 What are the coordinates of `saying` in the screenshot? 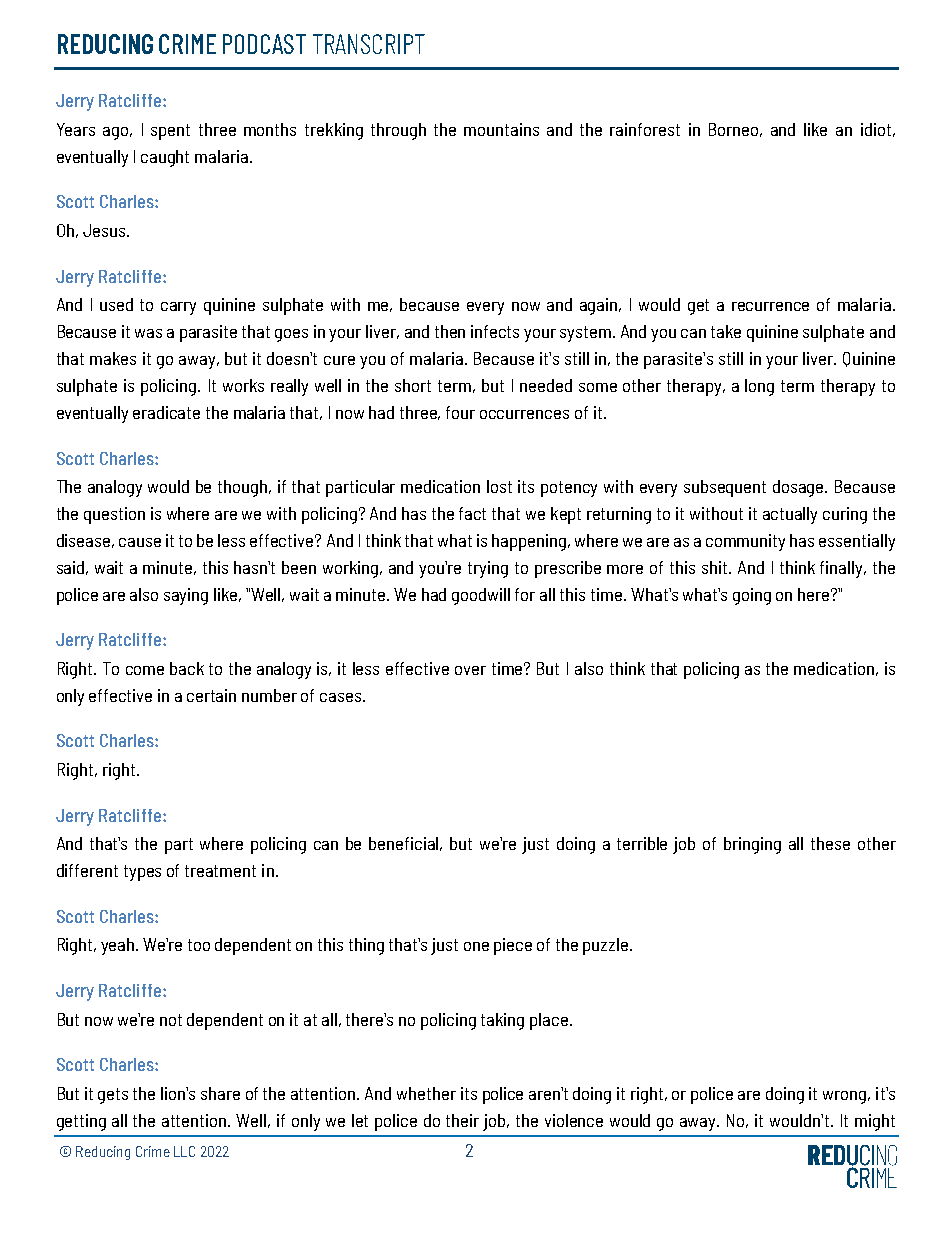 It's located at (186, 596).
